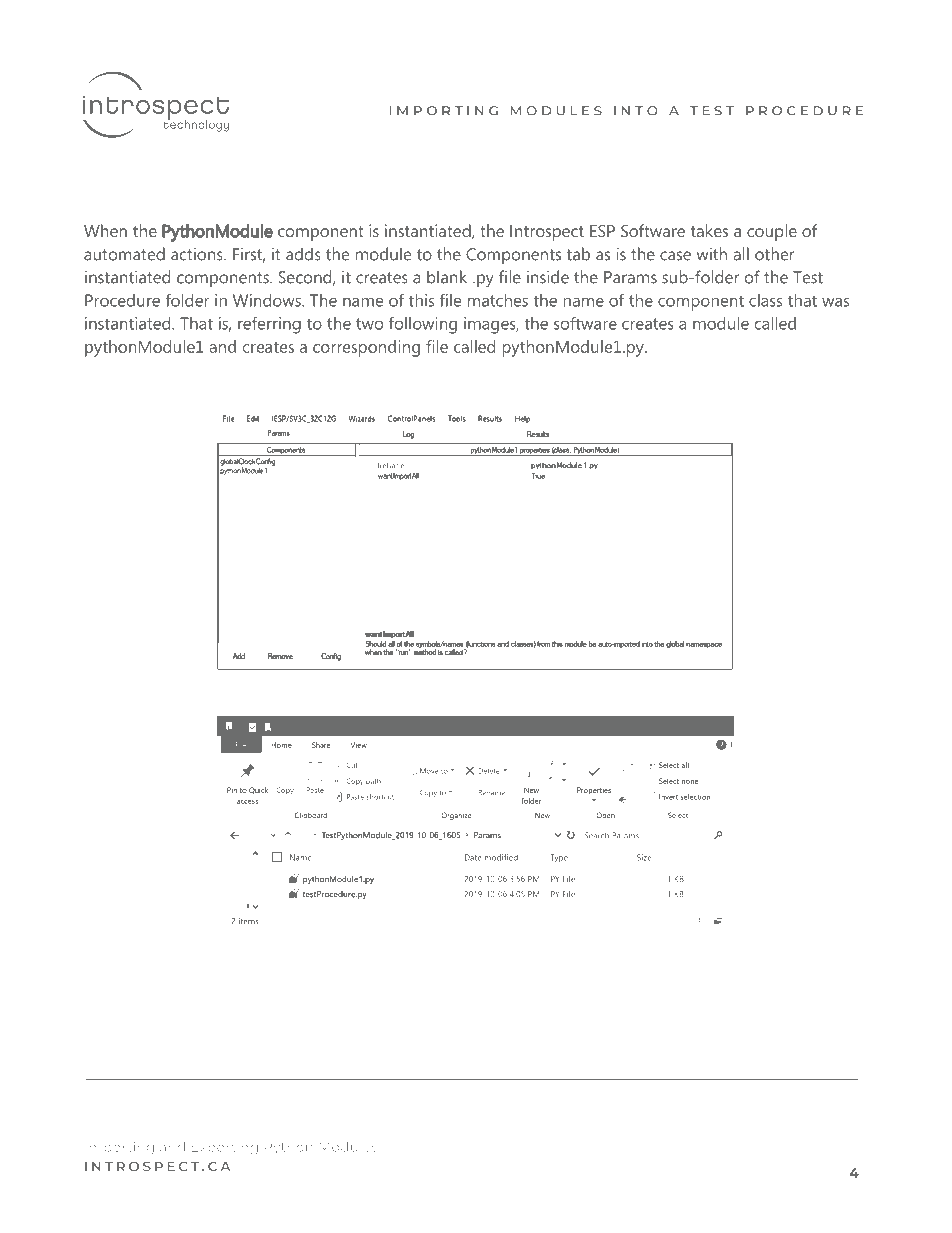 The width and height of the screenshot is (952, 1233). I want to click on was, so click(835, 302).
